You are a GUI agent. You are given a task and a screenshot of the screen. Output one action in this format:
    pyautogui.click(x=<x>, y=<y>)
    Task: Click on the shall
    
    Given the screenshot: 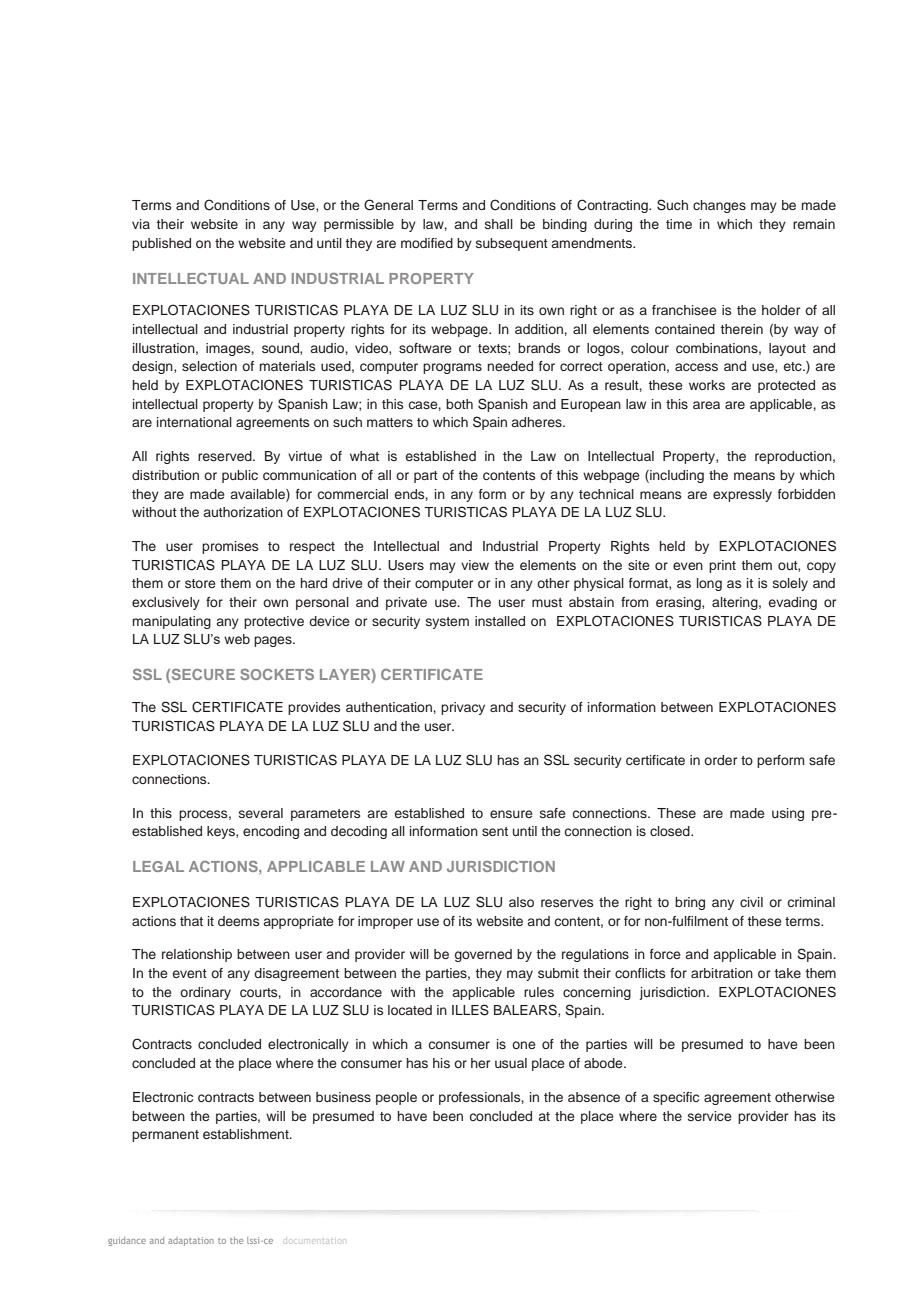 What is the action you would take?
    pyautogui.click(x=499, y=224)
